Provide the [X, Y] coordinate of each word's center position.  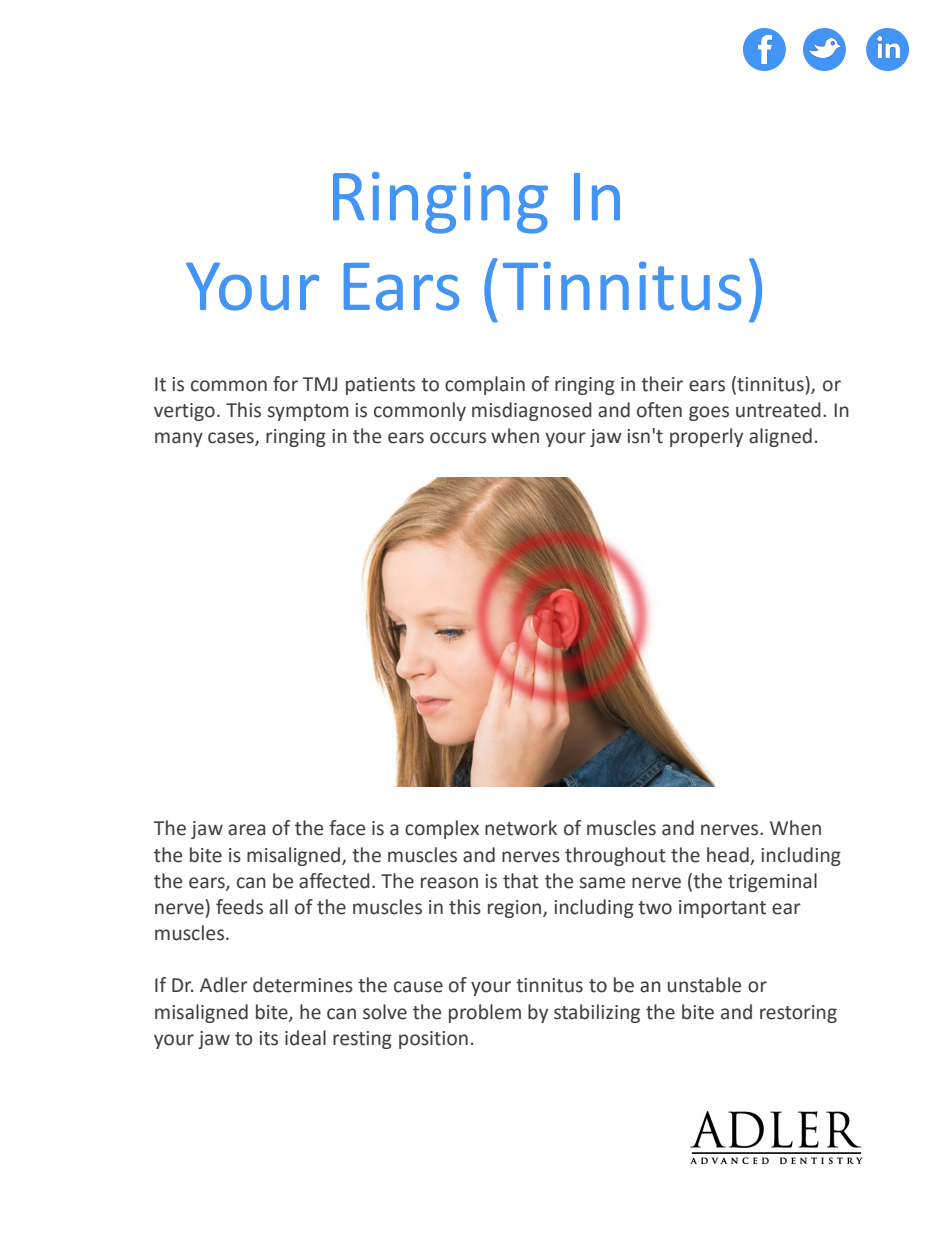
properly [706, 437]
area [247, 830]
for [285, 384]
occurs [458, 438]
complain [485, 385]
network [521, 828]
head [728, 855]
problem [485, 1013]
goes [709, 413]
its [269, 1038]
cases [232, 439]
